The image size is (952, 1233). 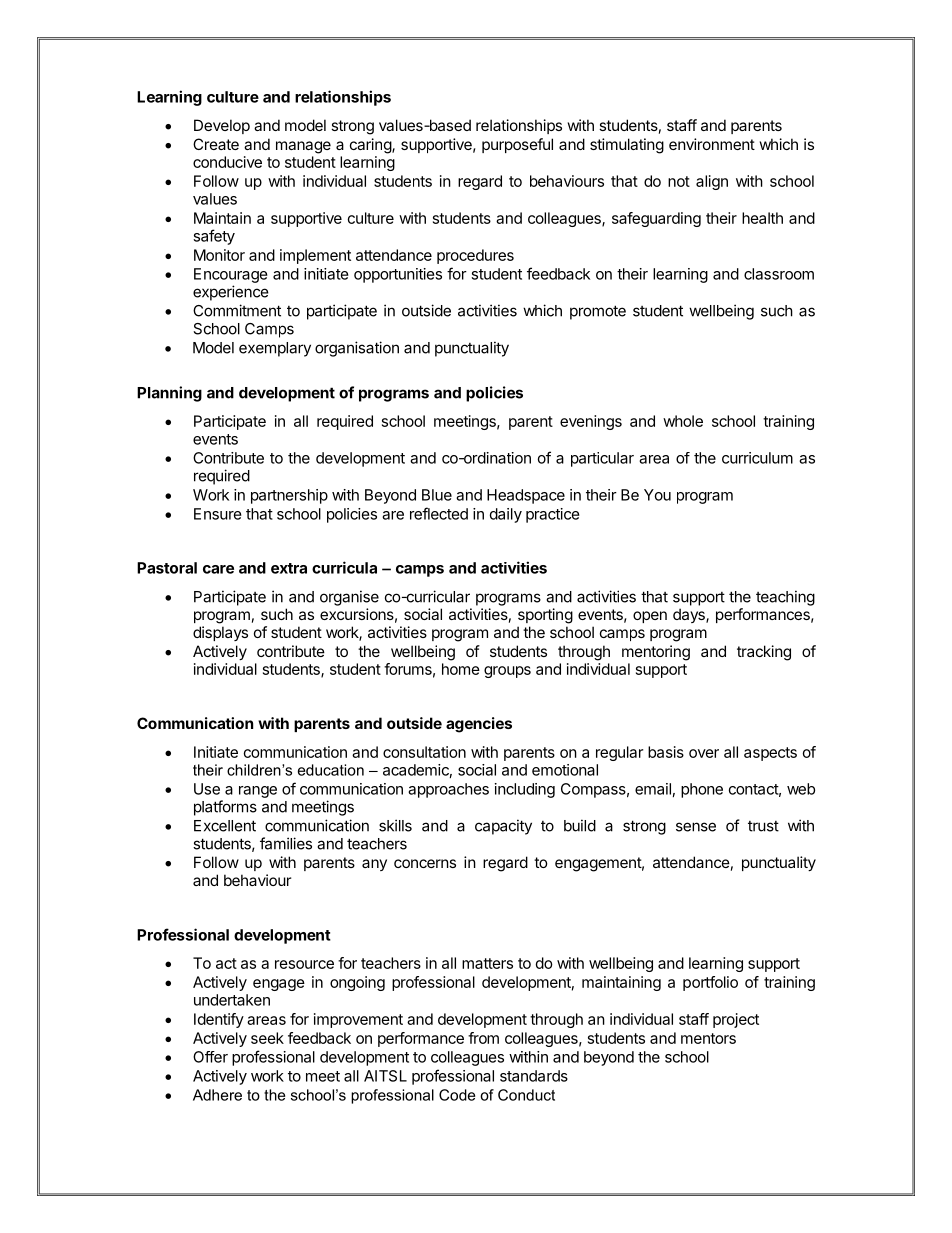 What do you see at coordinates (708, 1038) in the image?
I see `mentors` at bounding box center [708, 1038].
